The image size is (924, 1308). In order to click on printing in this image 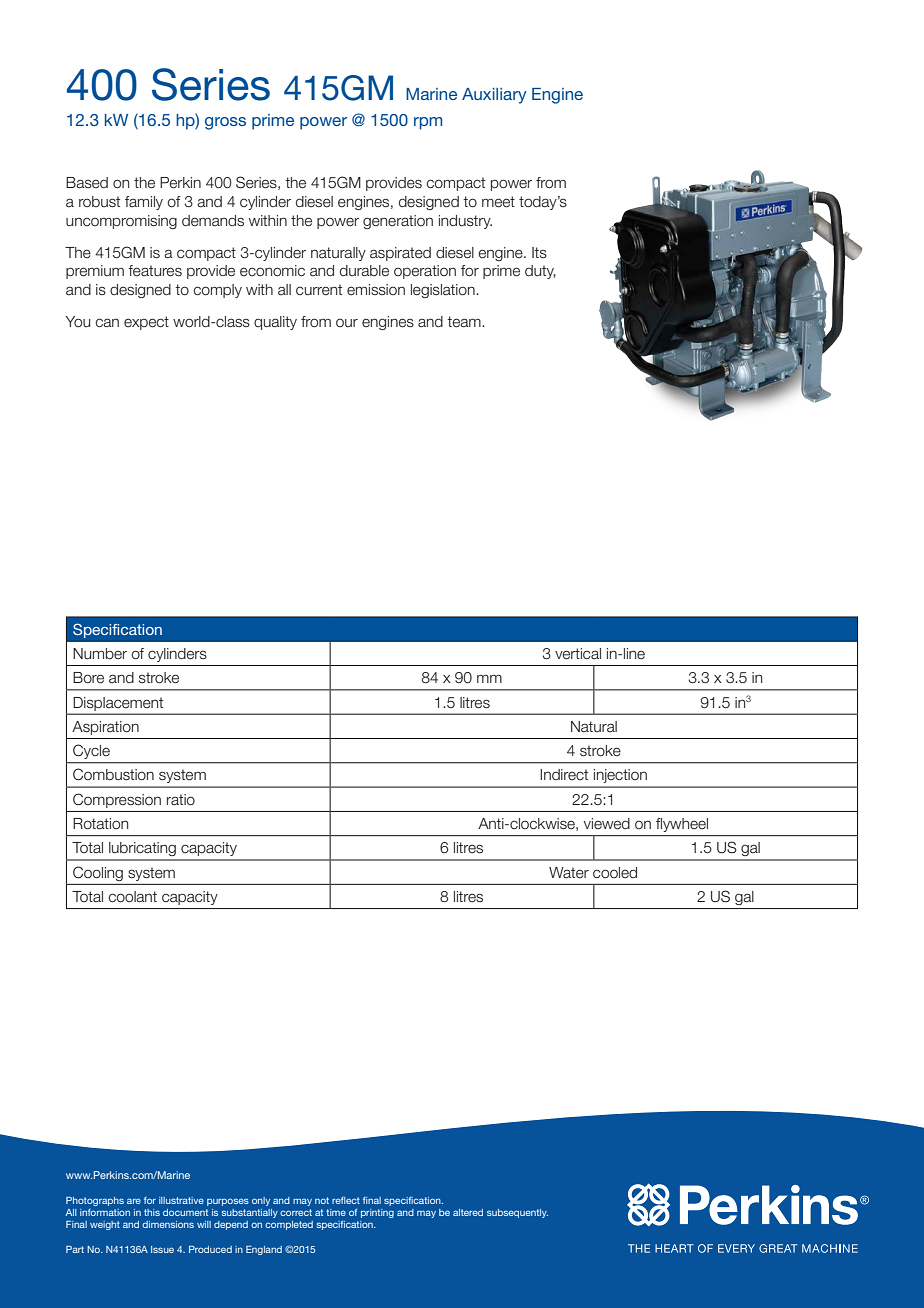, I will do `click(377, 1213)`.
